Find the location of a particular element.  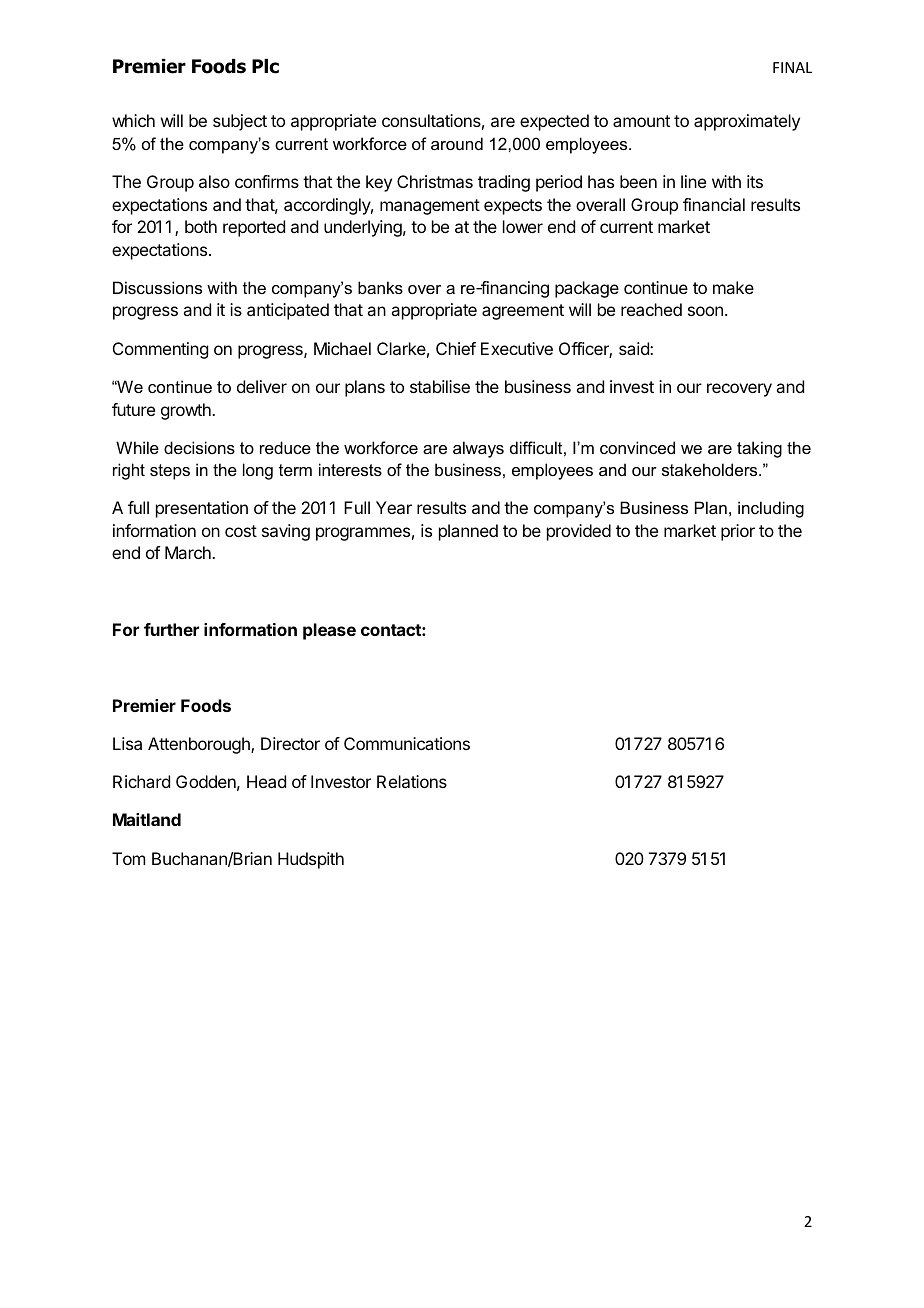

approximately is located at coordinates (747, 122).
